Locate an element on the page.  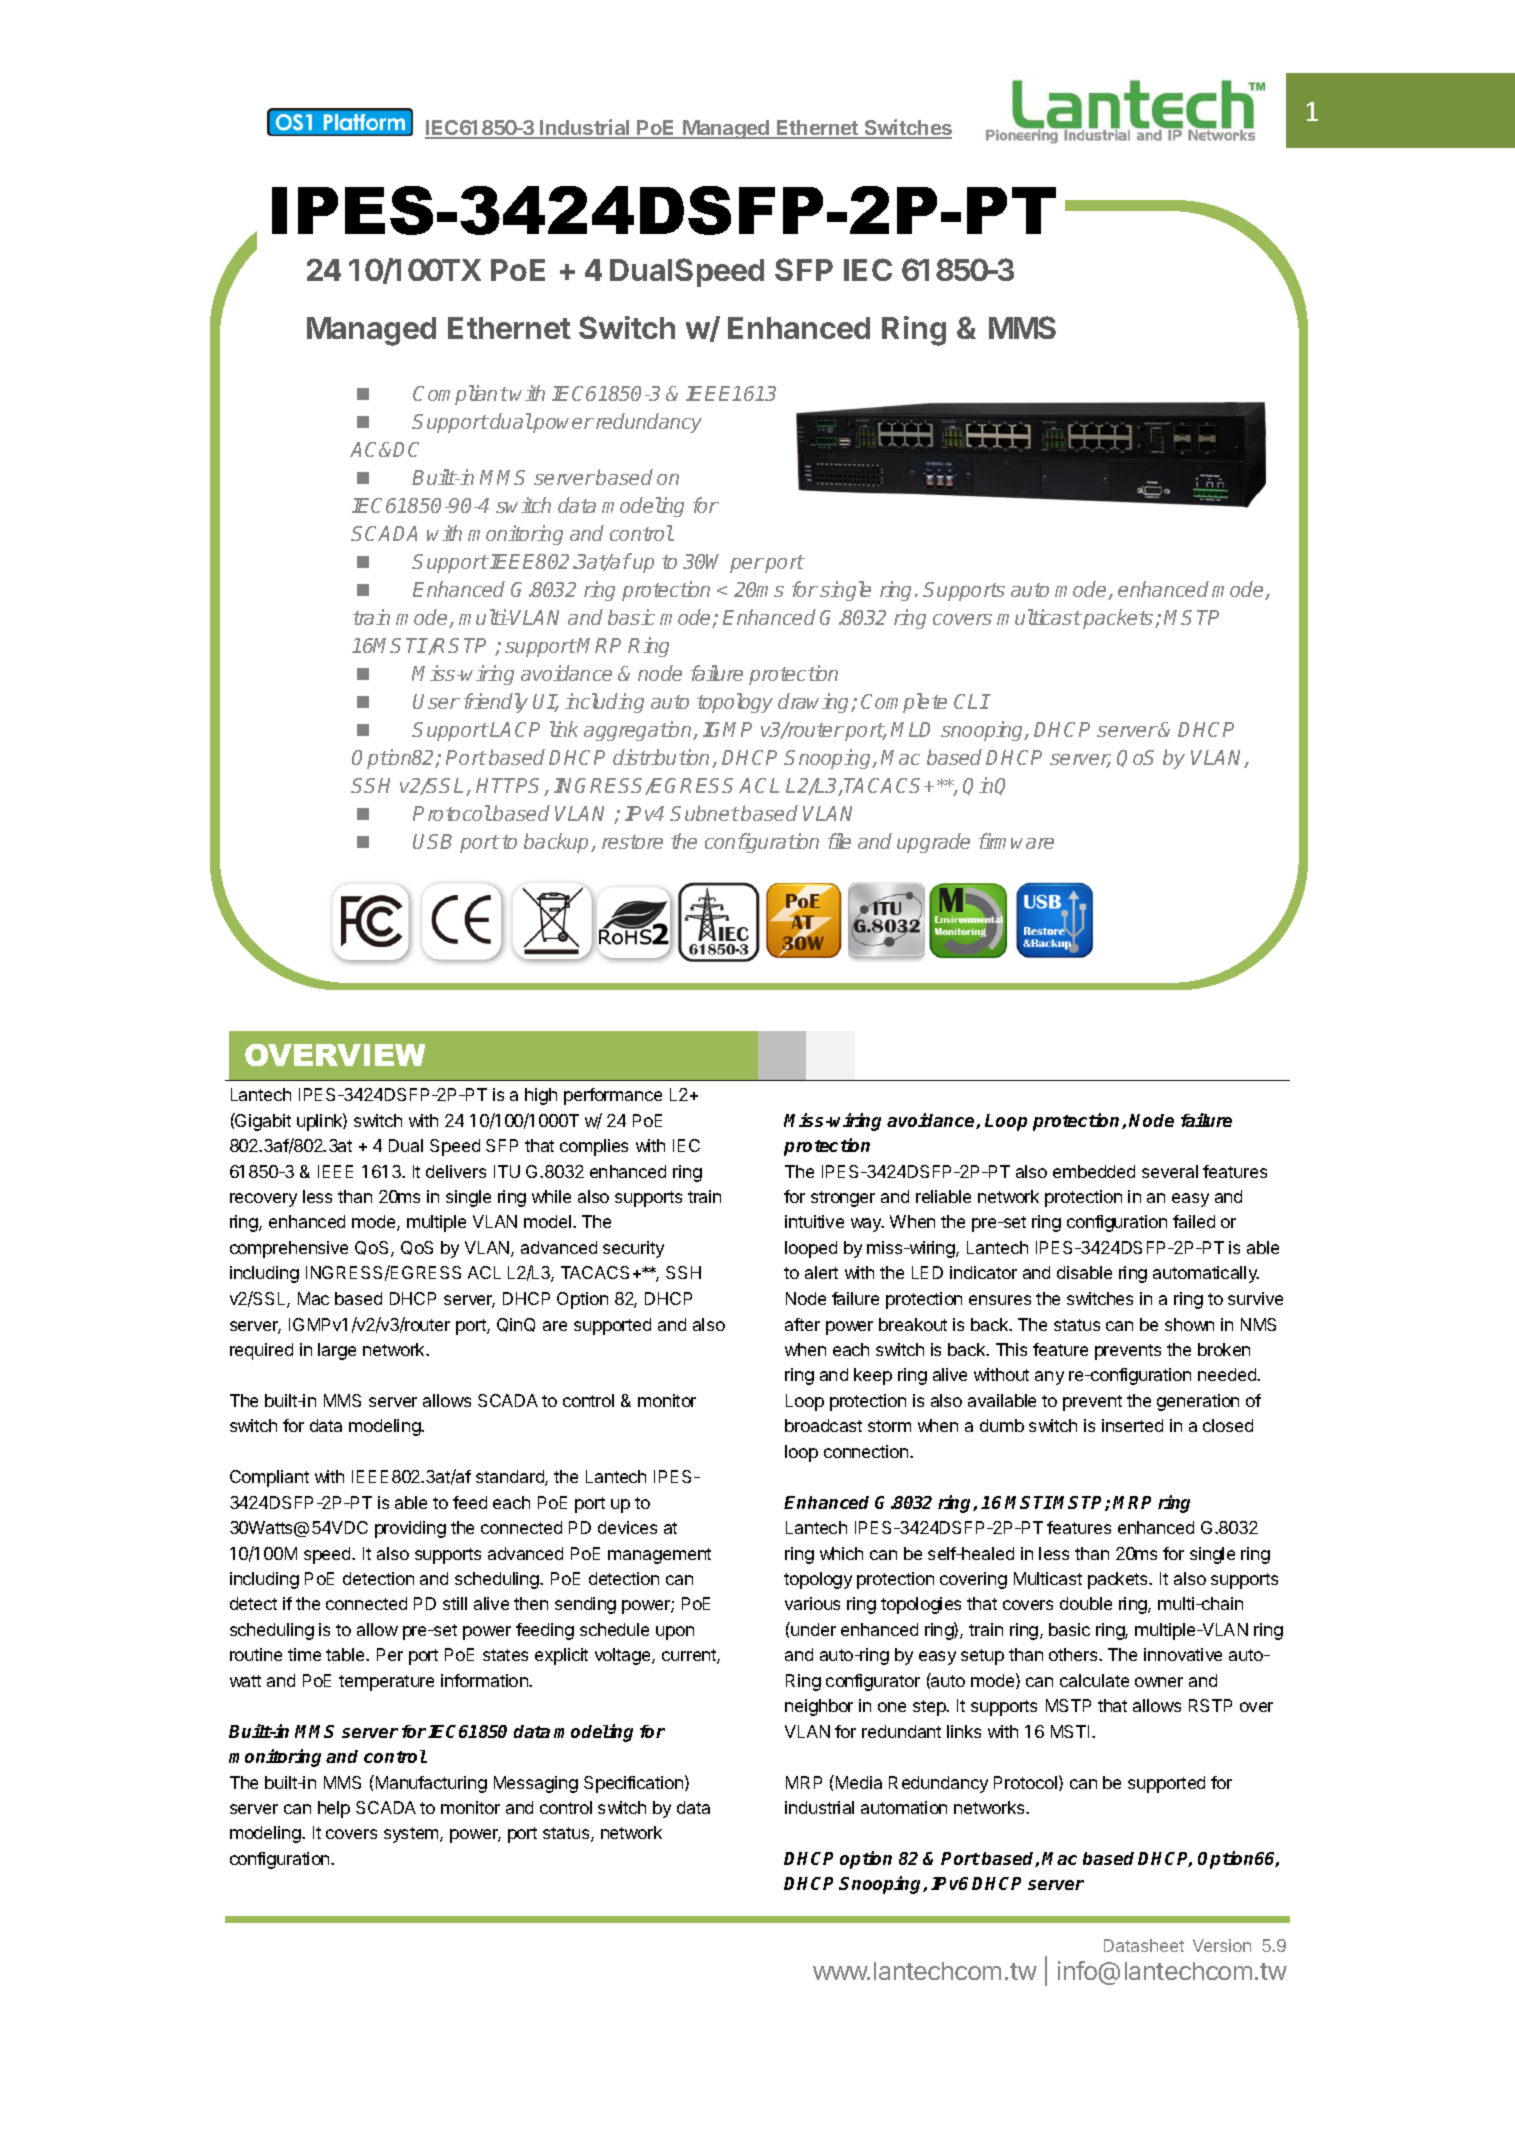
providing is located at coordinates (410, 1529).
